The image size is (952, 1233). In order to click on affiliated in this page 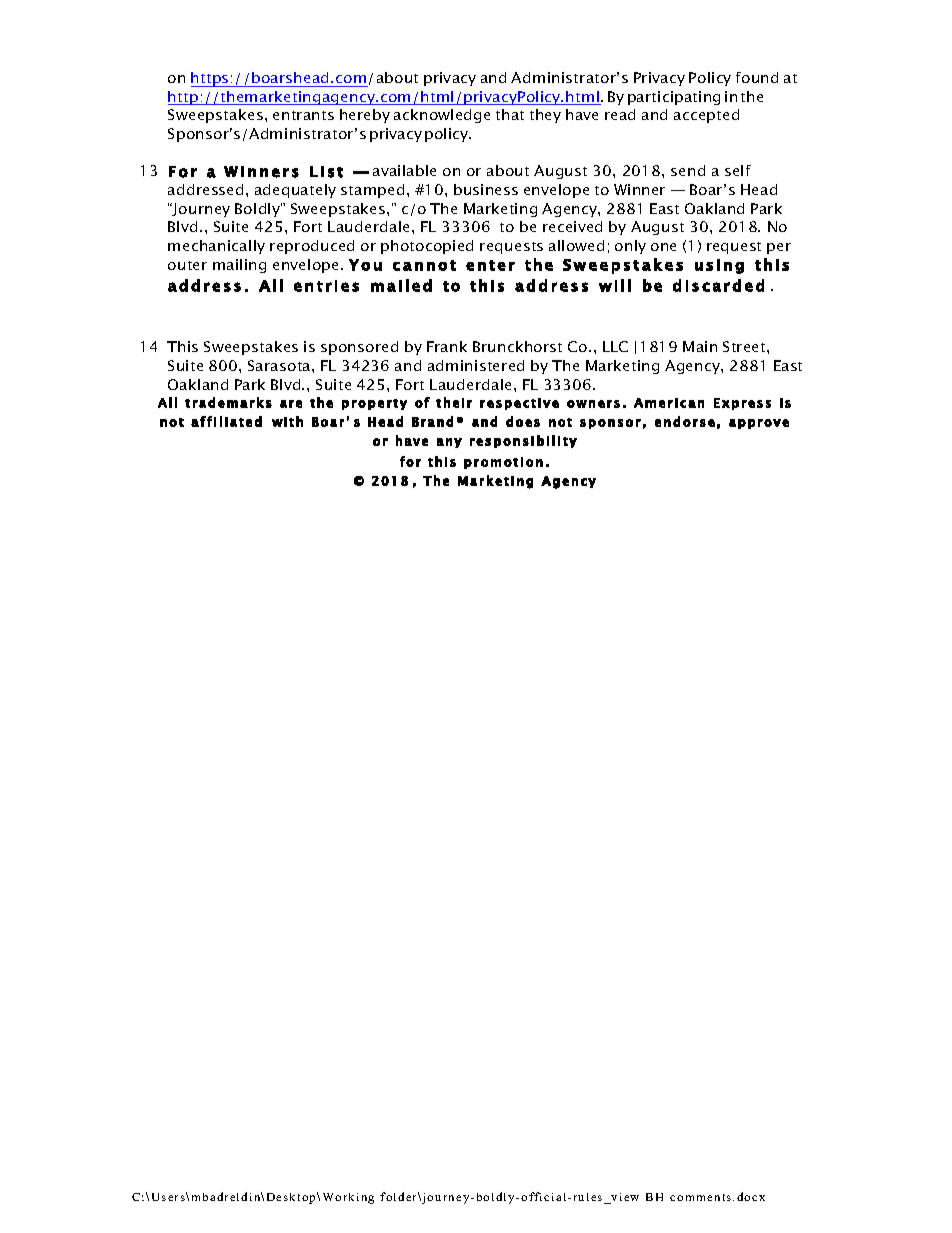, I will do `click(226, 421)`.
